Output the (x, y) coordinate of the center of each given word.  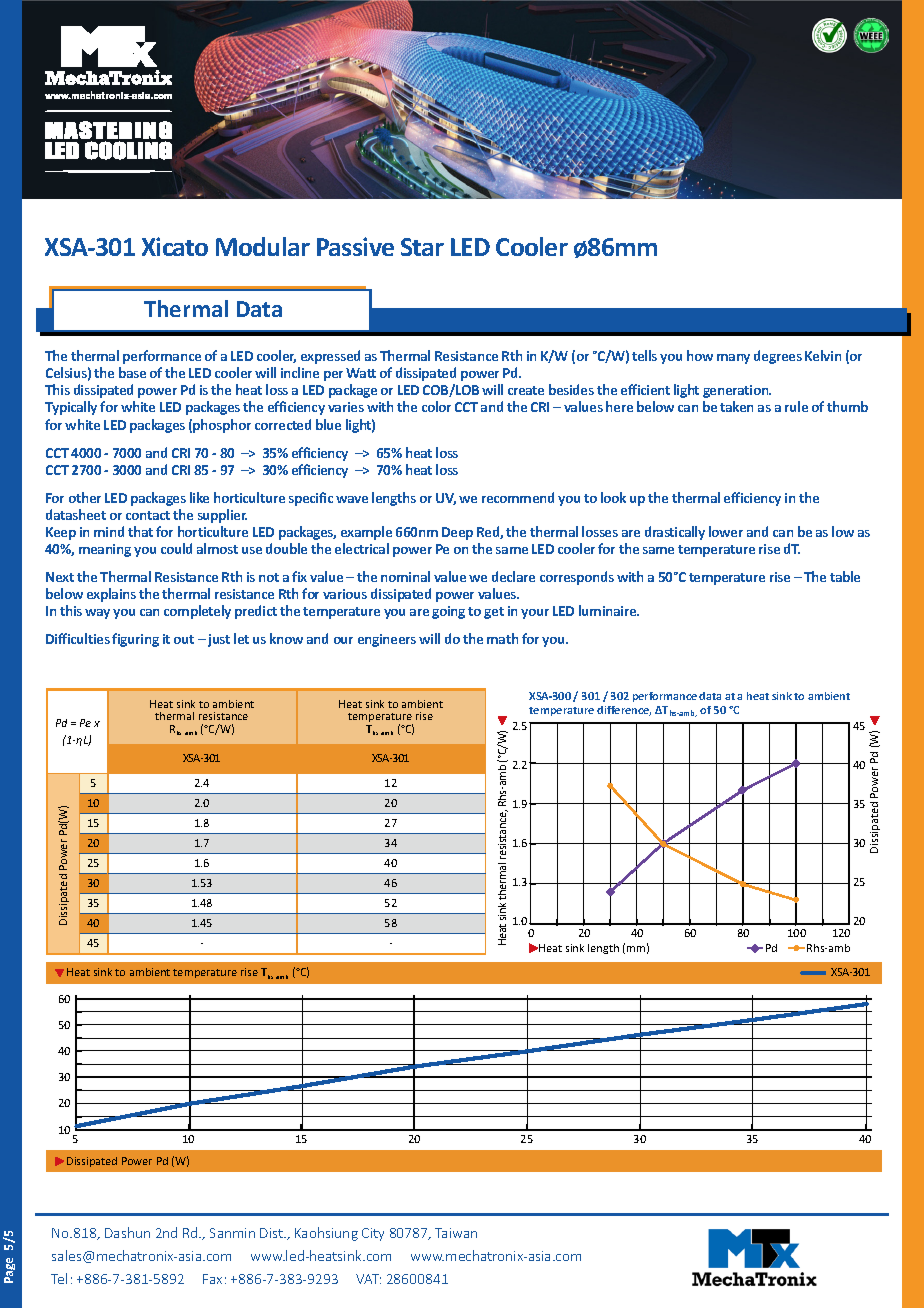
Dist (272, 1233)
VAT (368, 1279)
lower (726, 531)
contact (148, 515)
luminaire (609, 610)
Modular (263, 246)
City (373, 1234)
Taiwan (456, 1233)
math (502, 638)
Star (422, 247)
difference (624, 711)
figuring (135, 640)
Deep (457, 533)
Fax (212, 1279)
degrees (778, 357)
